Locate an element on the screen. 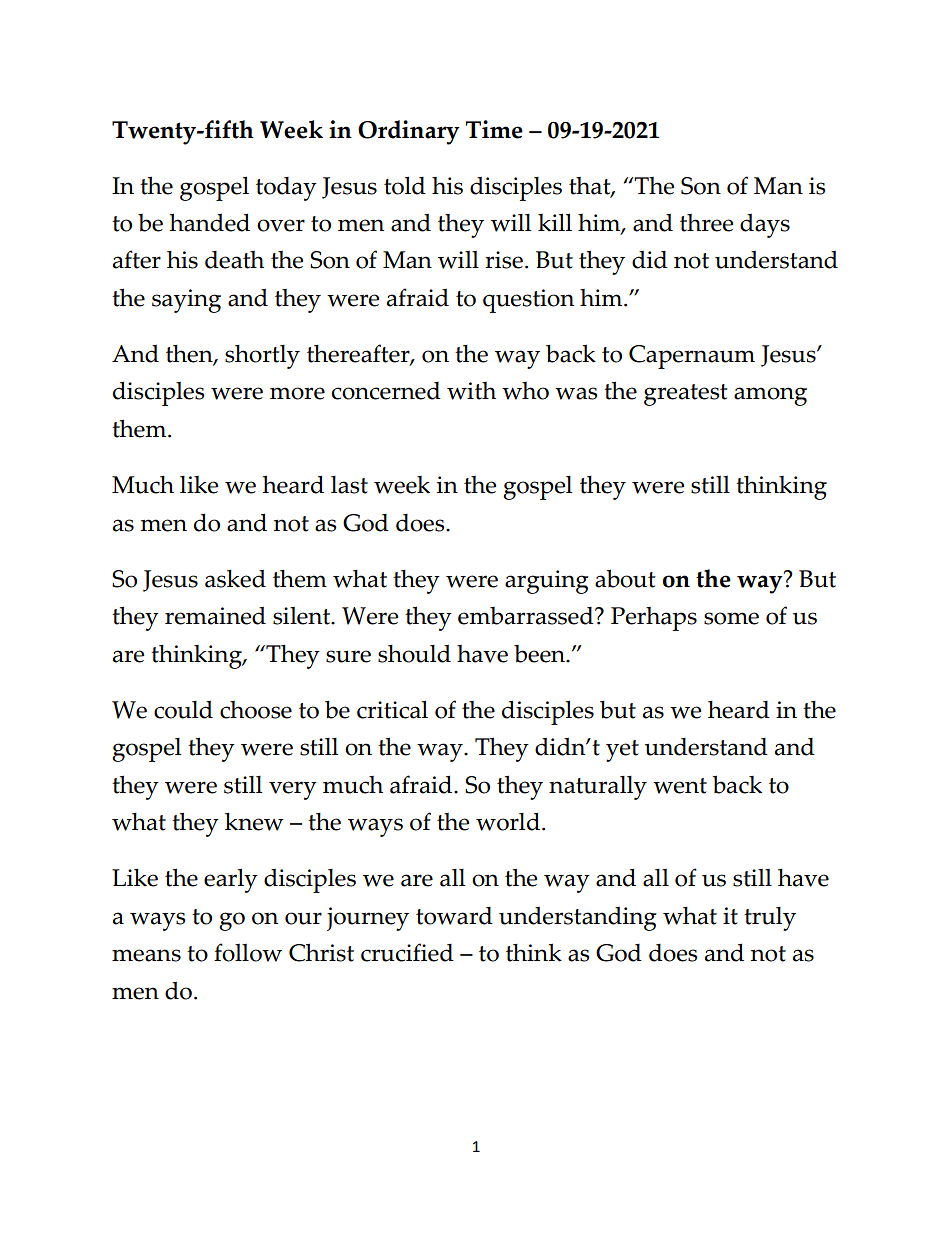 The height and width of the screenshot is (1233, 952). follow is located at coordinates (248, 952).
